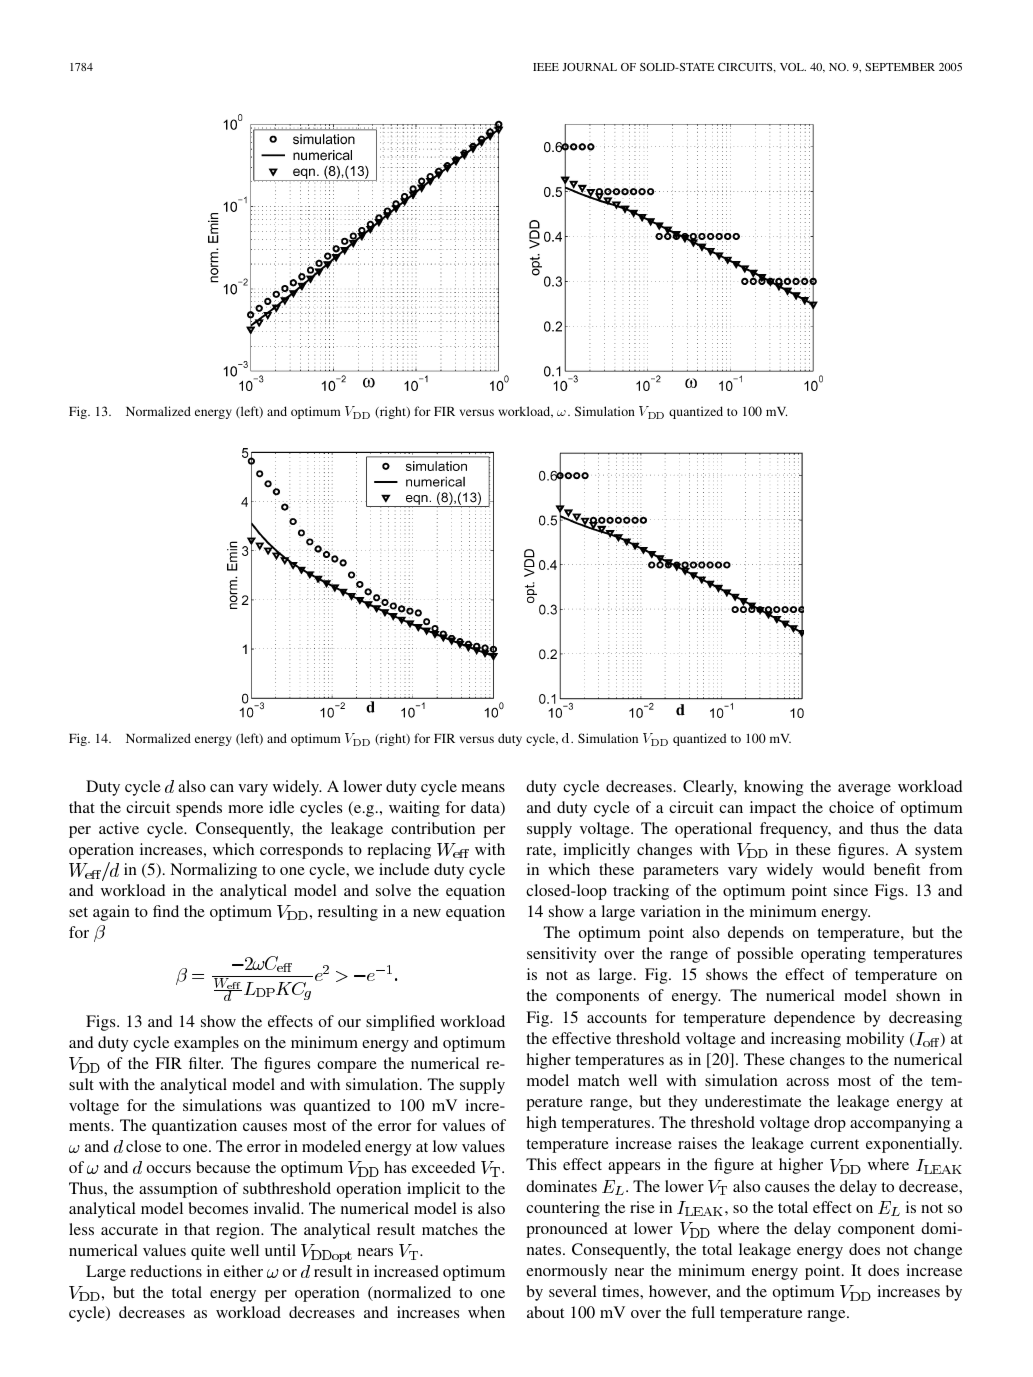 Image resolution: width=1033 pixels, height=1377 pixels. I want to click on means, so click(483, 788).
